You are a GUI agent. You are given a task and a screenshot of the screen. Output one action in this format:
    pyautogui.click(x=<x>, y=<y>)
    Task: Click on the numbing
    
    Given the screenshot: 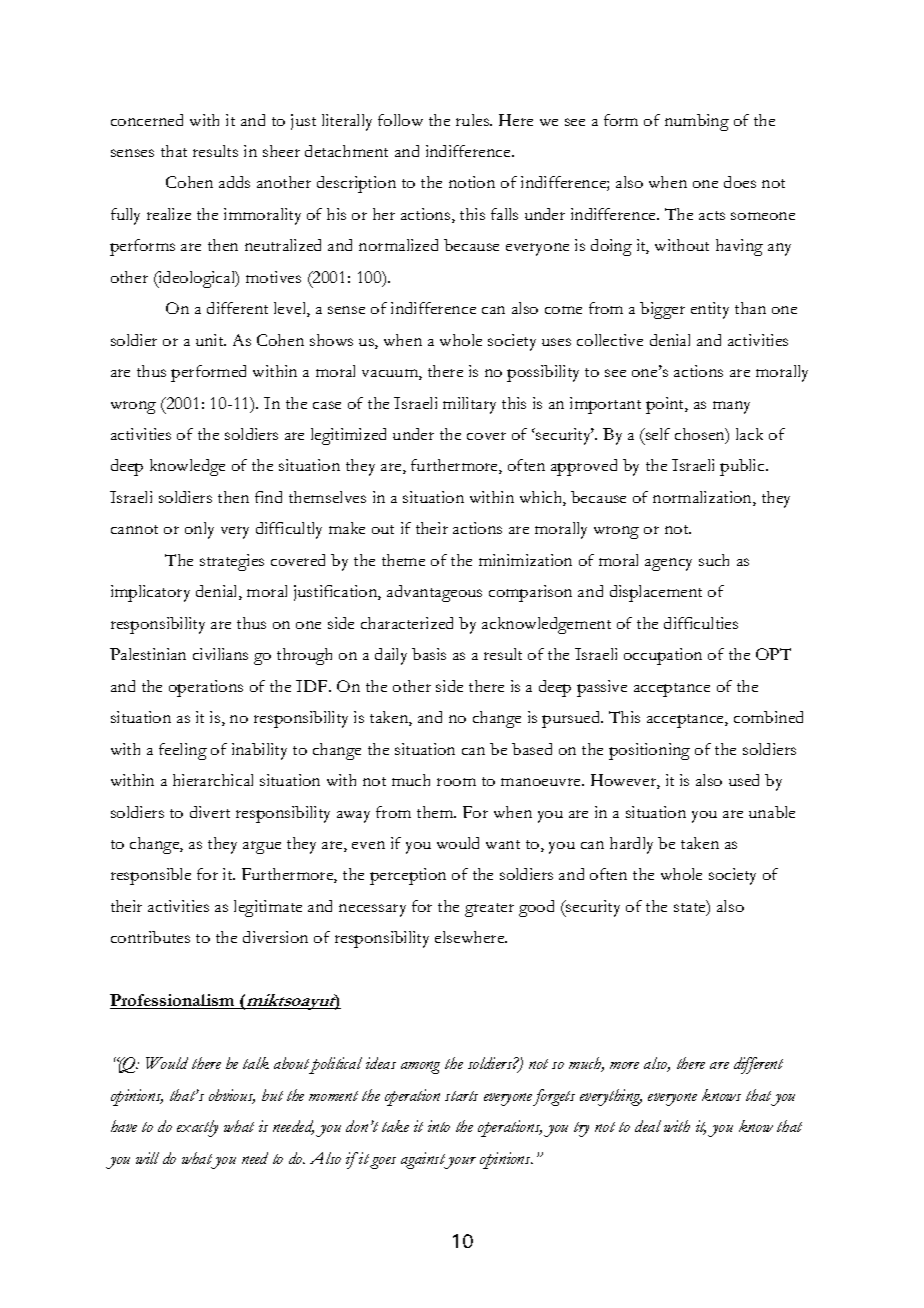 What is the action you would take?
    pyautogui.click(x=697, y=122)
